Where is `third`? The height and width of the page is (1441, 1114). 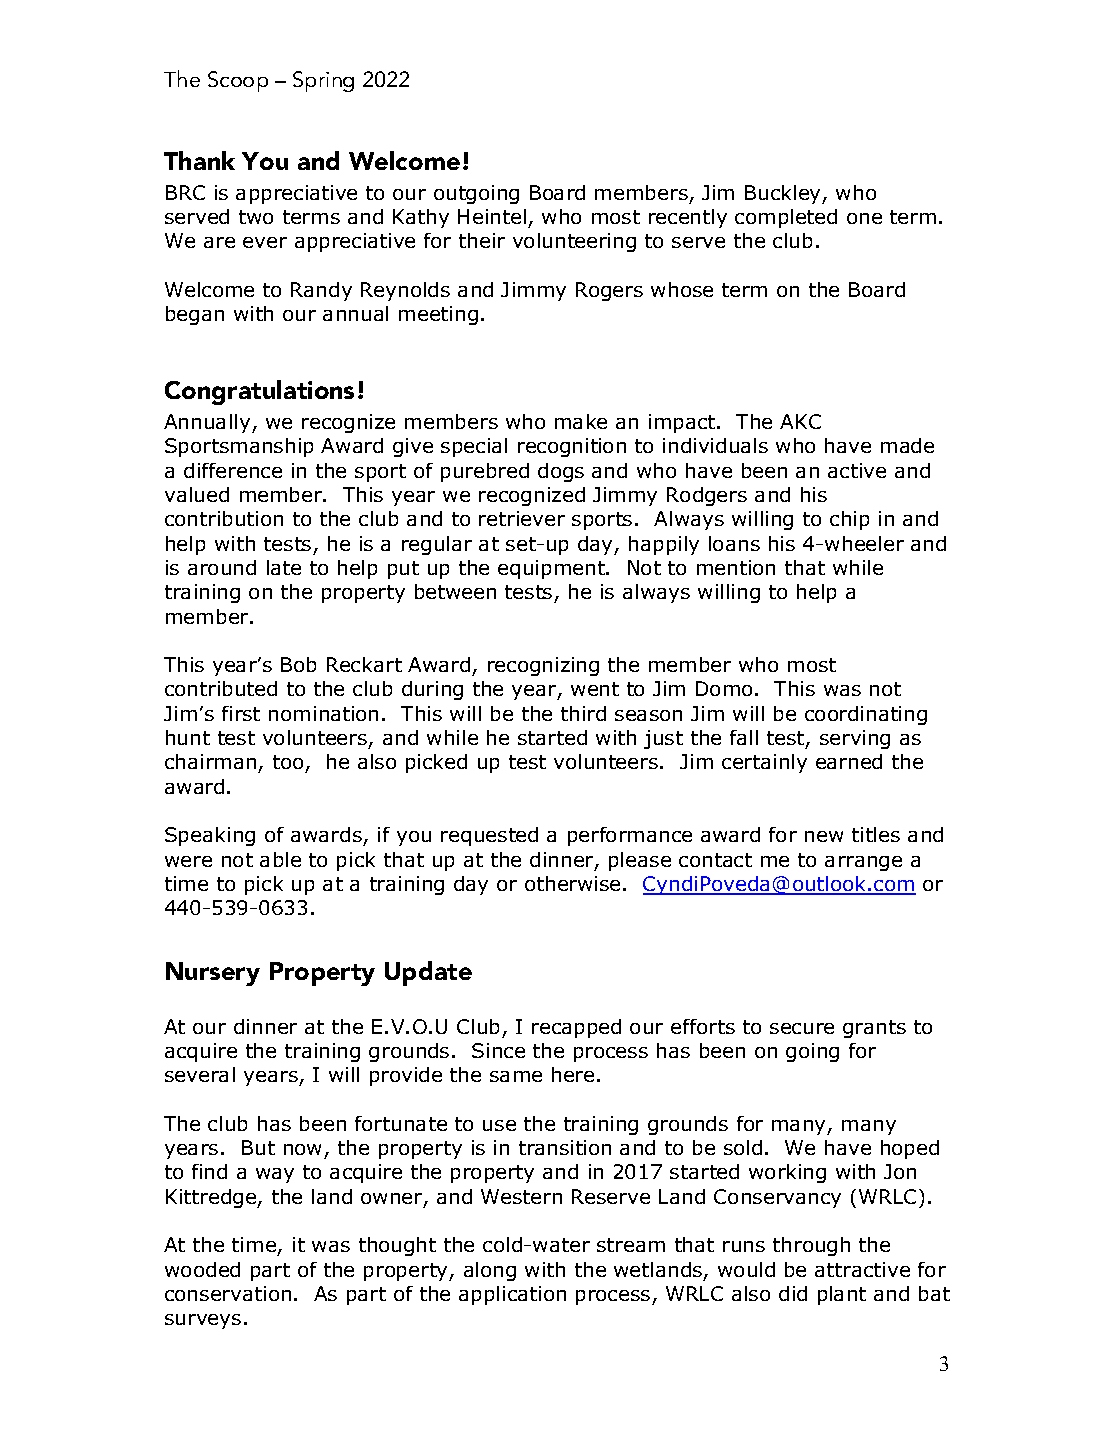 third is located at coordinates (583, 713).
